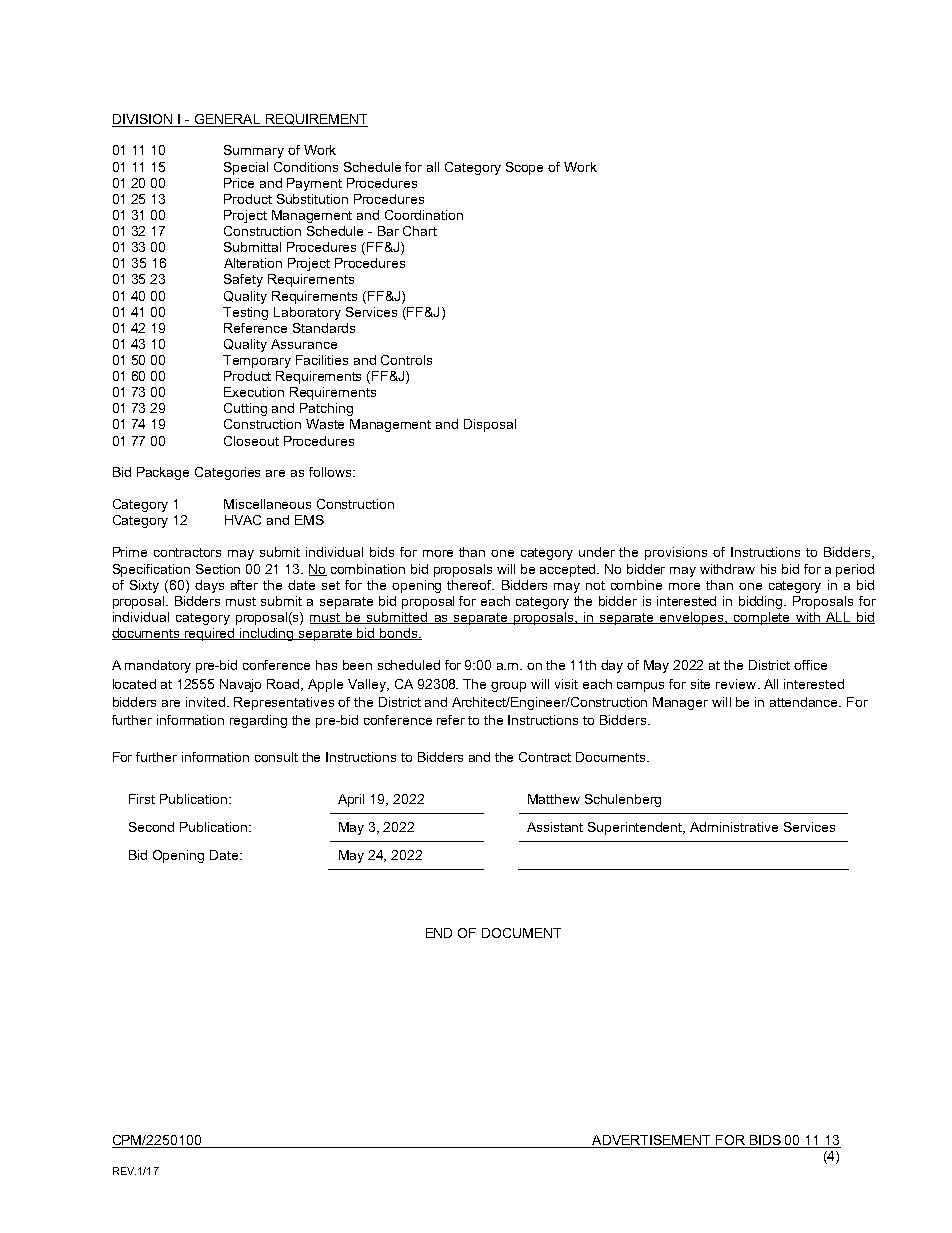 The width and height of the page is (952, 1233). What do you see at coordinates (636, 828) in the page?
I see `Superintendent` at bounding box center [636, 828].
